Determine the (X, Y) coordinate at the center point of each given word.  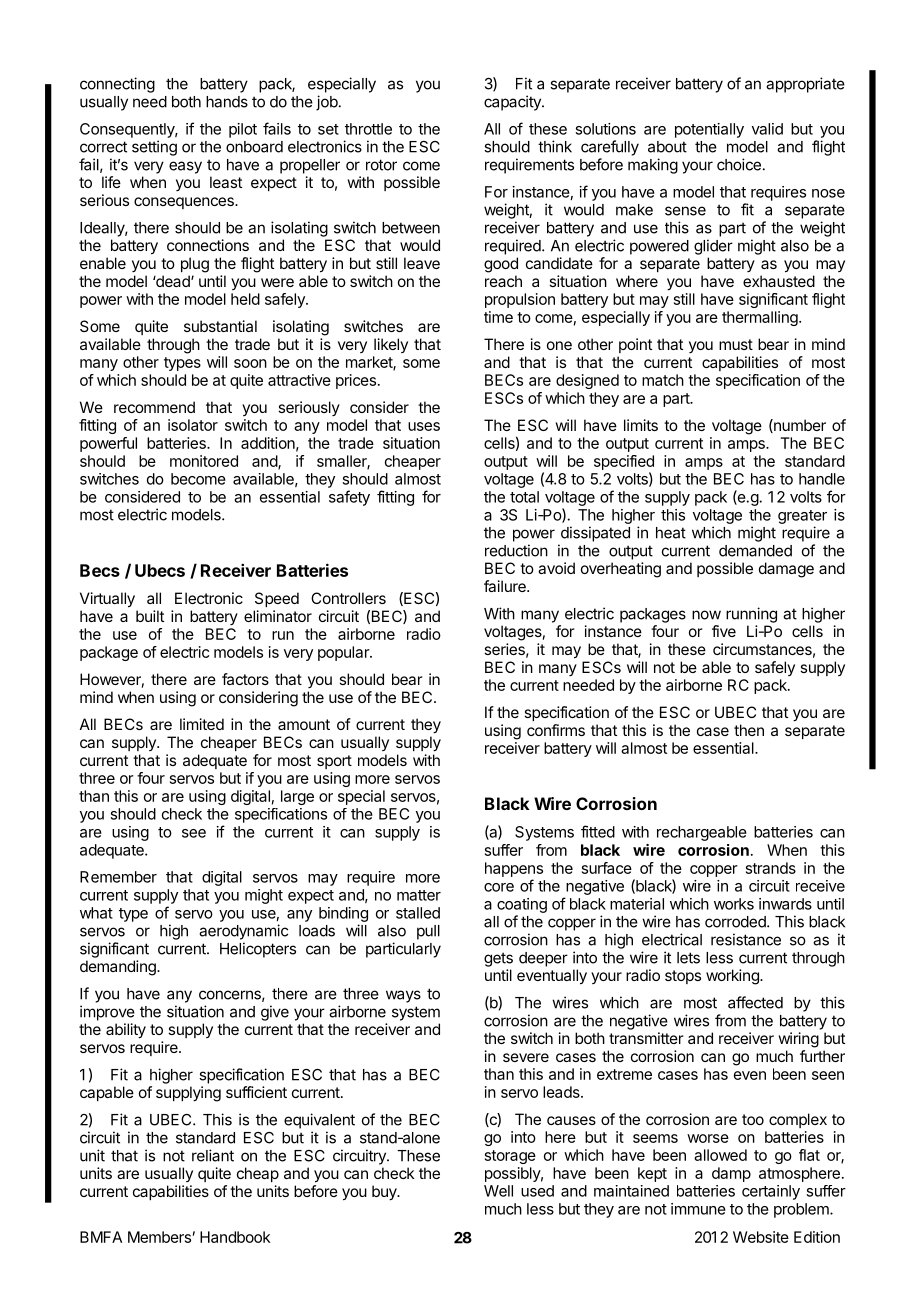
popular (344, 653)
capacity (513, 103)
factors (245, 679)
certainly (771, 1192)
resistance (746, 939)
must (736, 344)
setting (154, 148)
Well (498, 1191)
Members (159, 1237)
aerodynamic (243, 932)
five (724, 631)
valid (767, 129)
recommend (154, 407)
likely (391, 345)
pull (428, 932)
